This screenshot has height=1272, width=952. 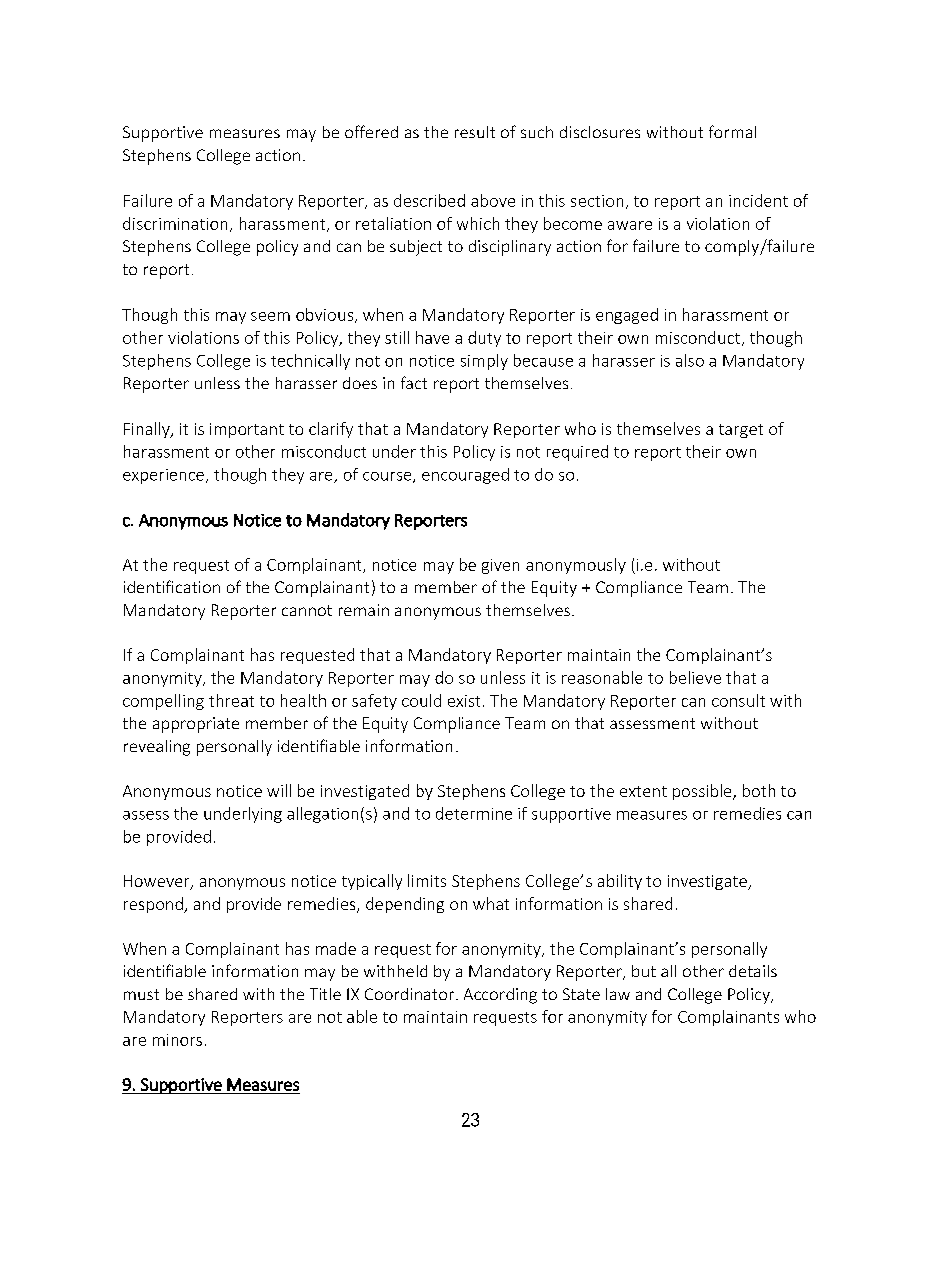 I want to click on target, so click(x=741, y=431).
